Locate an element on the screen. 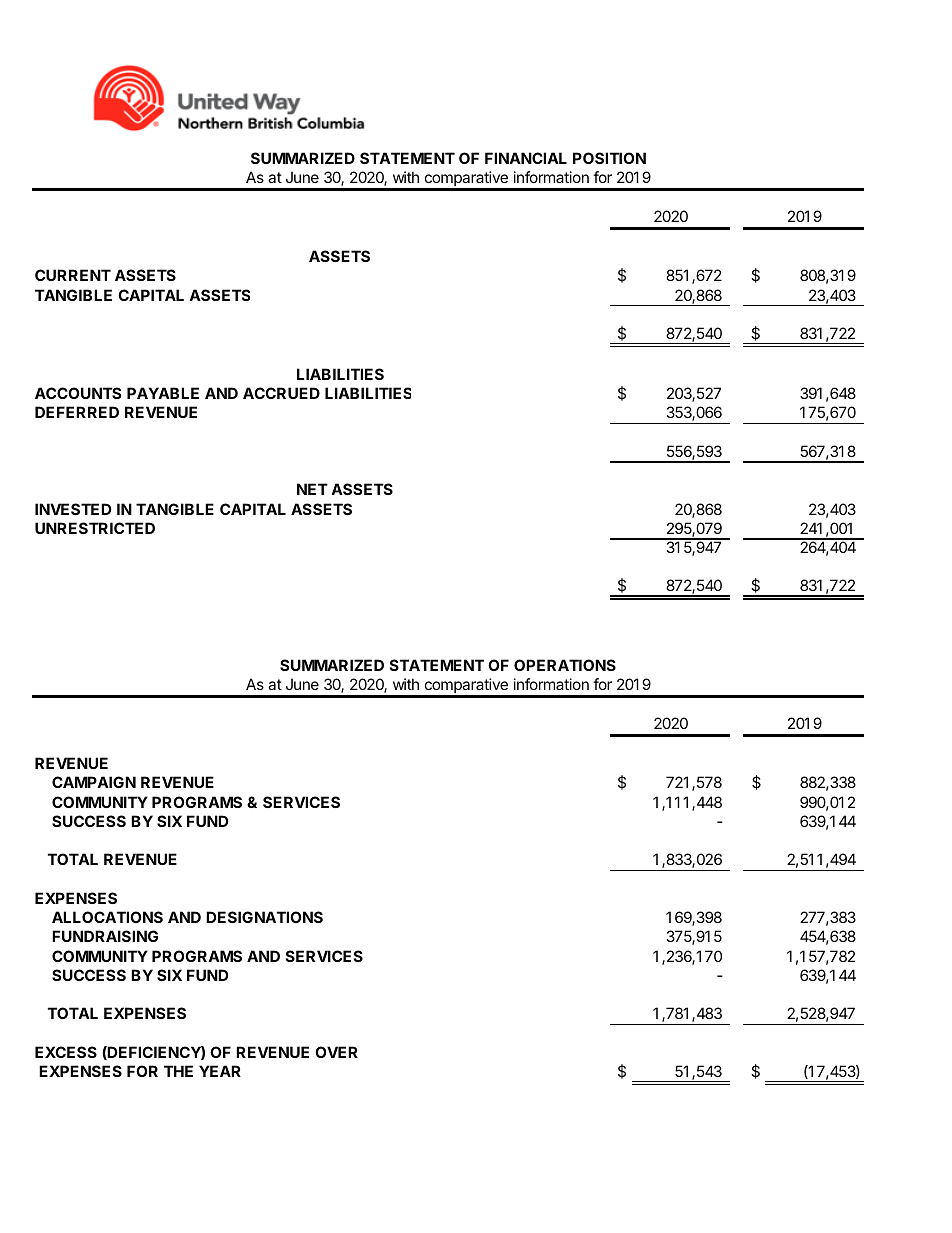 The image size is (952, 1233). CURRENT is located at coordinates (73, 275).
